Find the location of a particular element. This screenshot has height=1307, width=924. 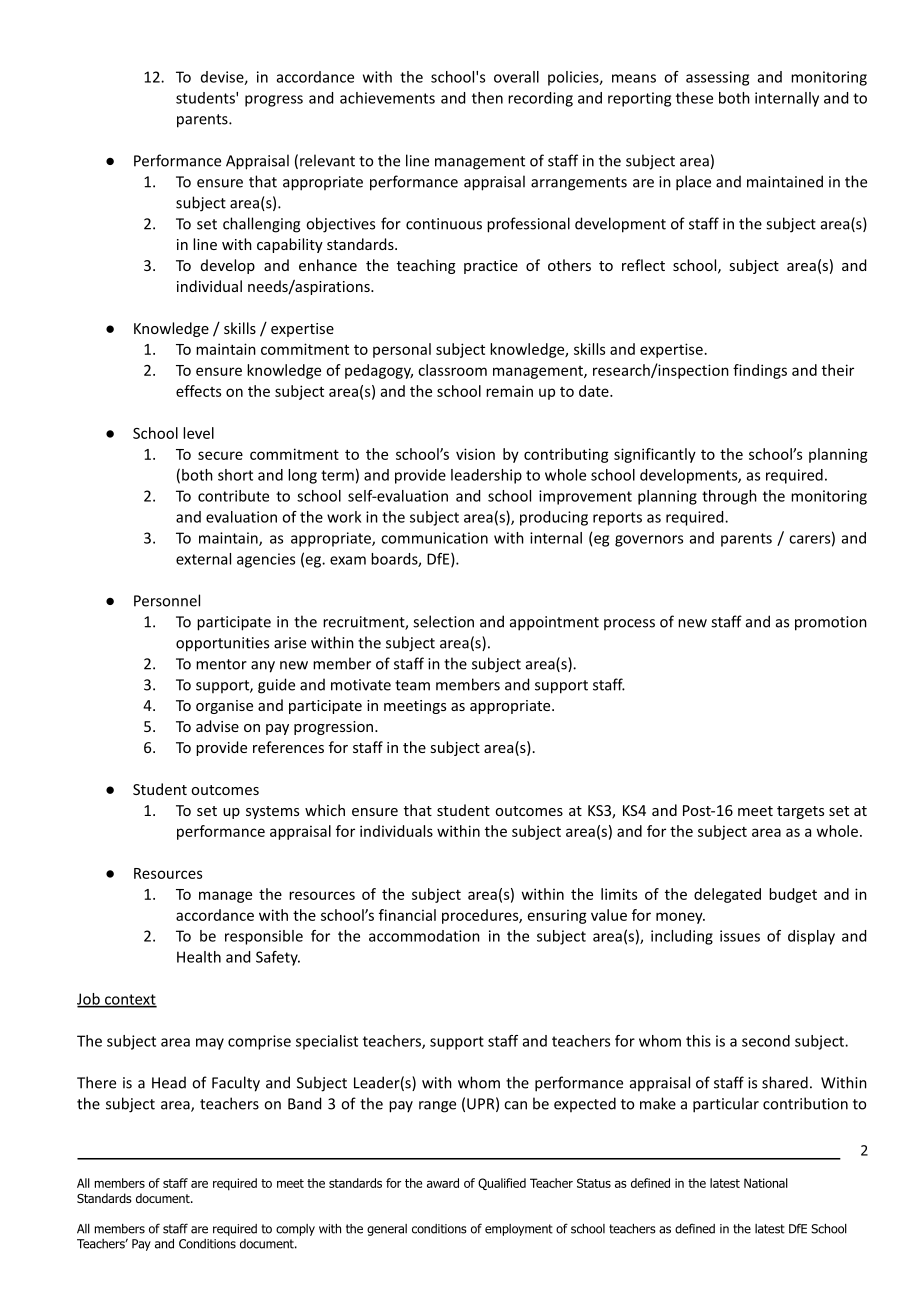

assessing is located at coordinates (717, 78).
